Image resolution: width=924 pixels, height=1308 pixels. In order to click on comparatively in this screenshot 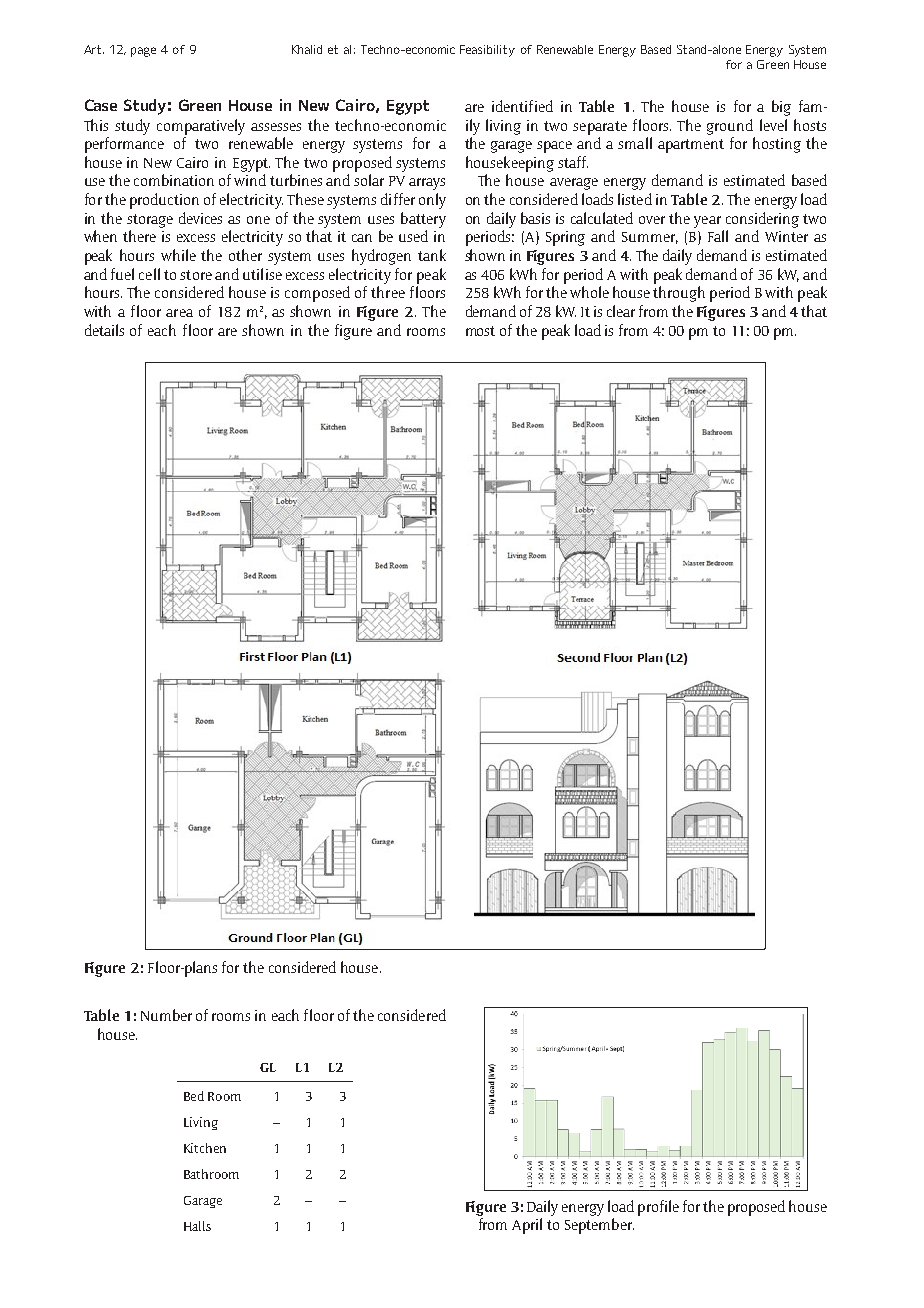, I will do `click(201, 127)`.
